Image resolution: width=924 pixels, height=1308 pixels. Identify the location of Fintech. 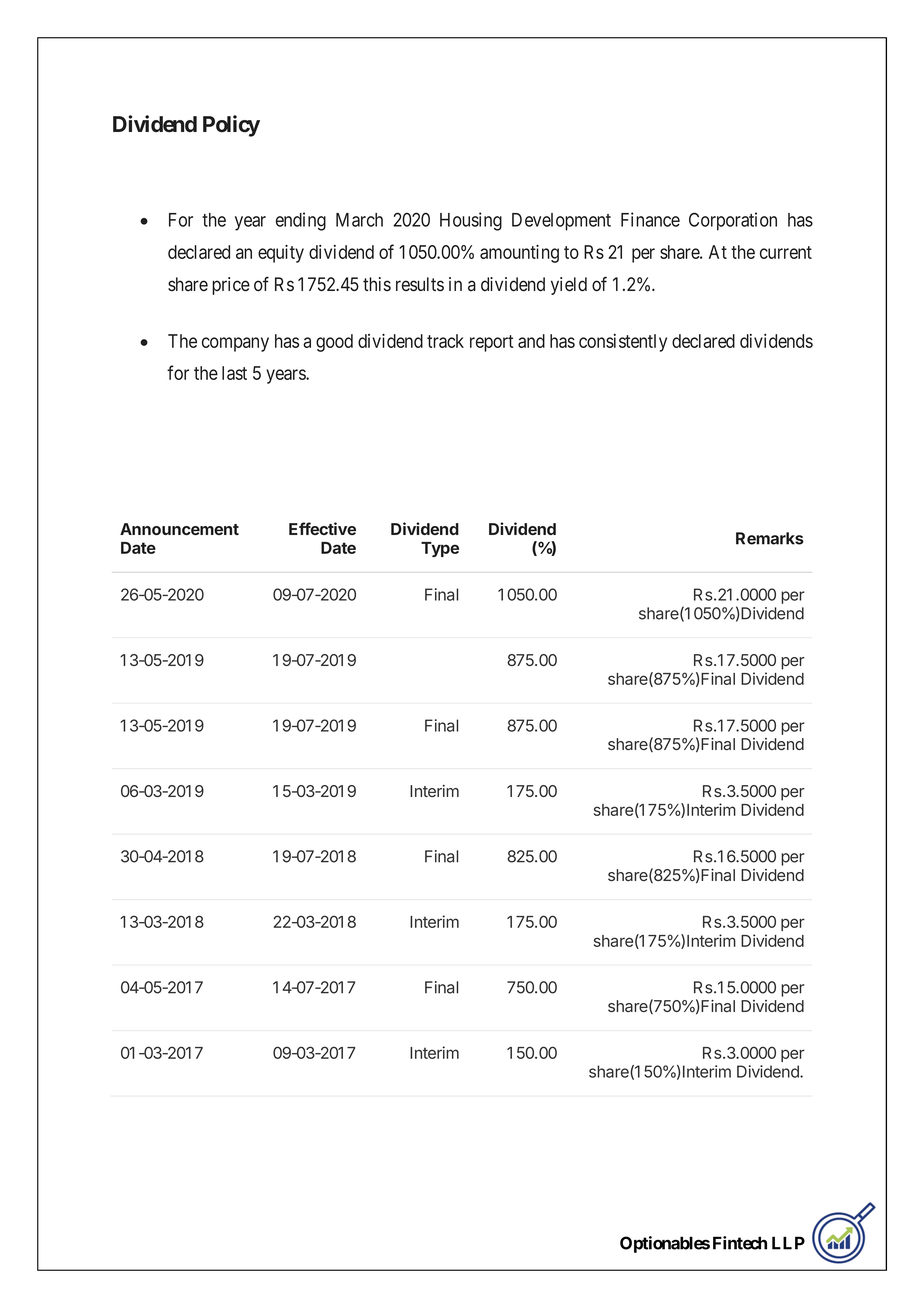
(740, 1243).
